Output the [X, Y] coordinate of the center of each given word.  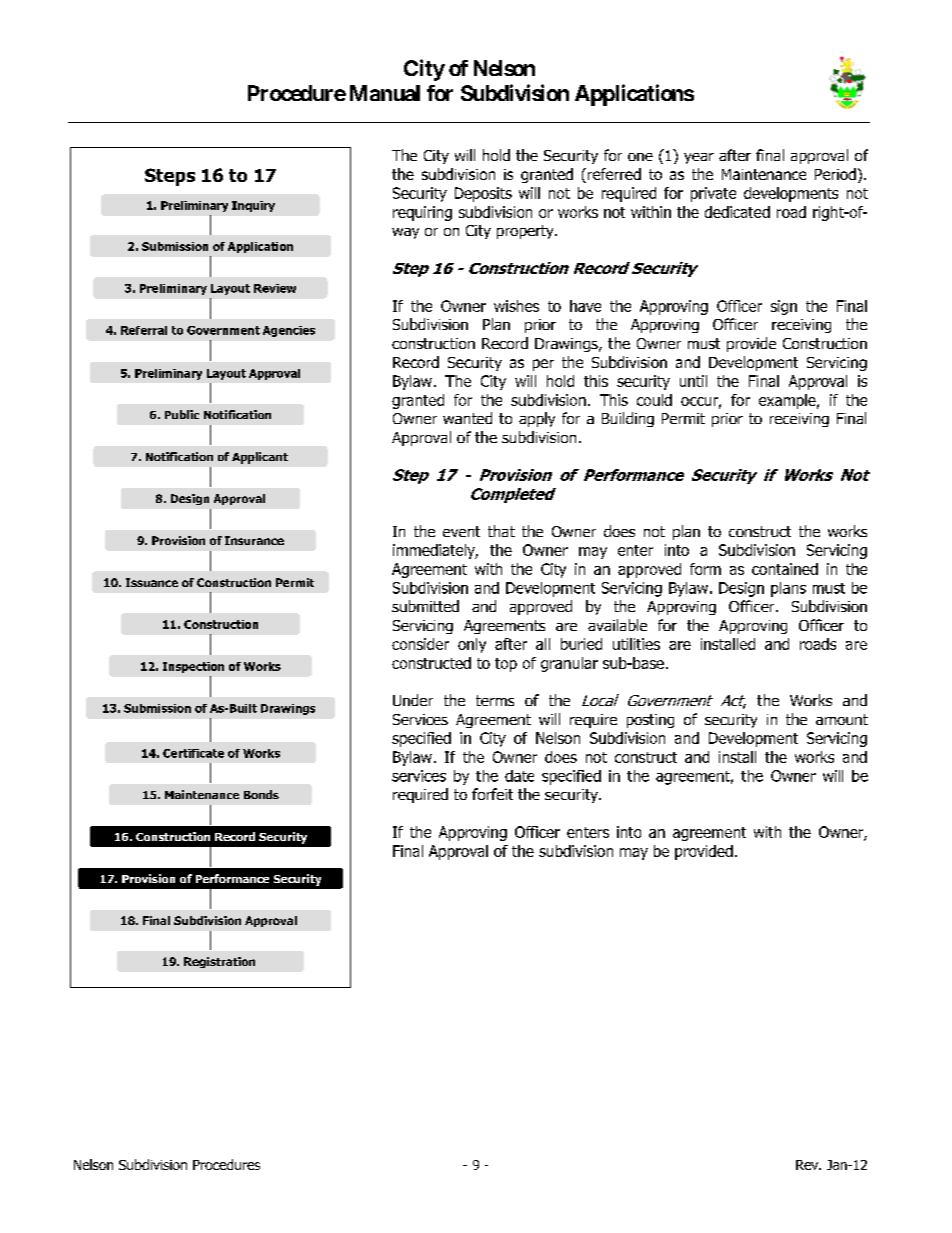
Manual [385, 93]
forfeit [492, 794]
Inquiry [253, 206]
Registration [219, 962]
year [699, 158]
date [519, 776]
